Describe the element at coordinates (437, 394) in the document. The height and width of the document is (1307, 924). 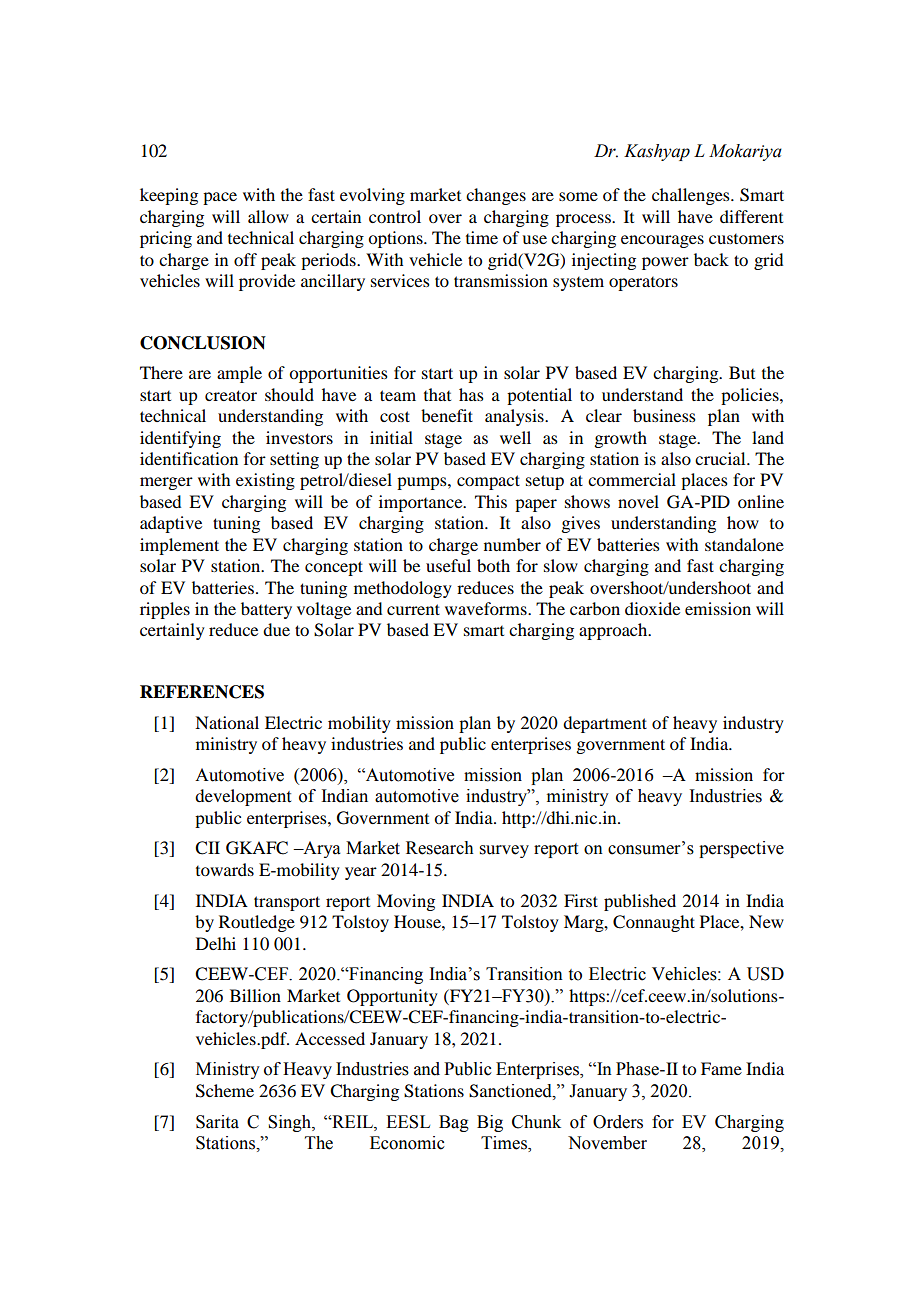
I see `that` at that location.
